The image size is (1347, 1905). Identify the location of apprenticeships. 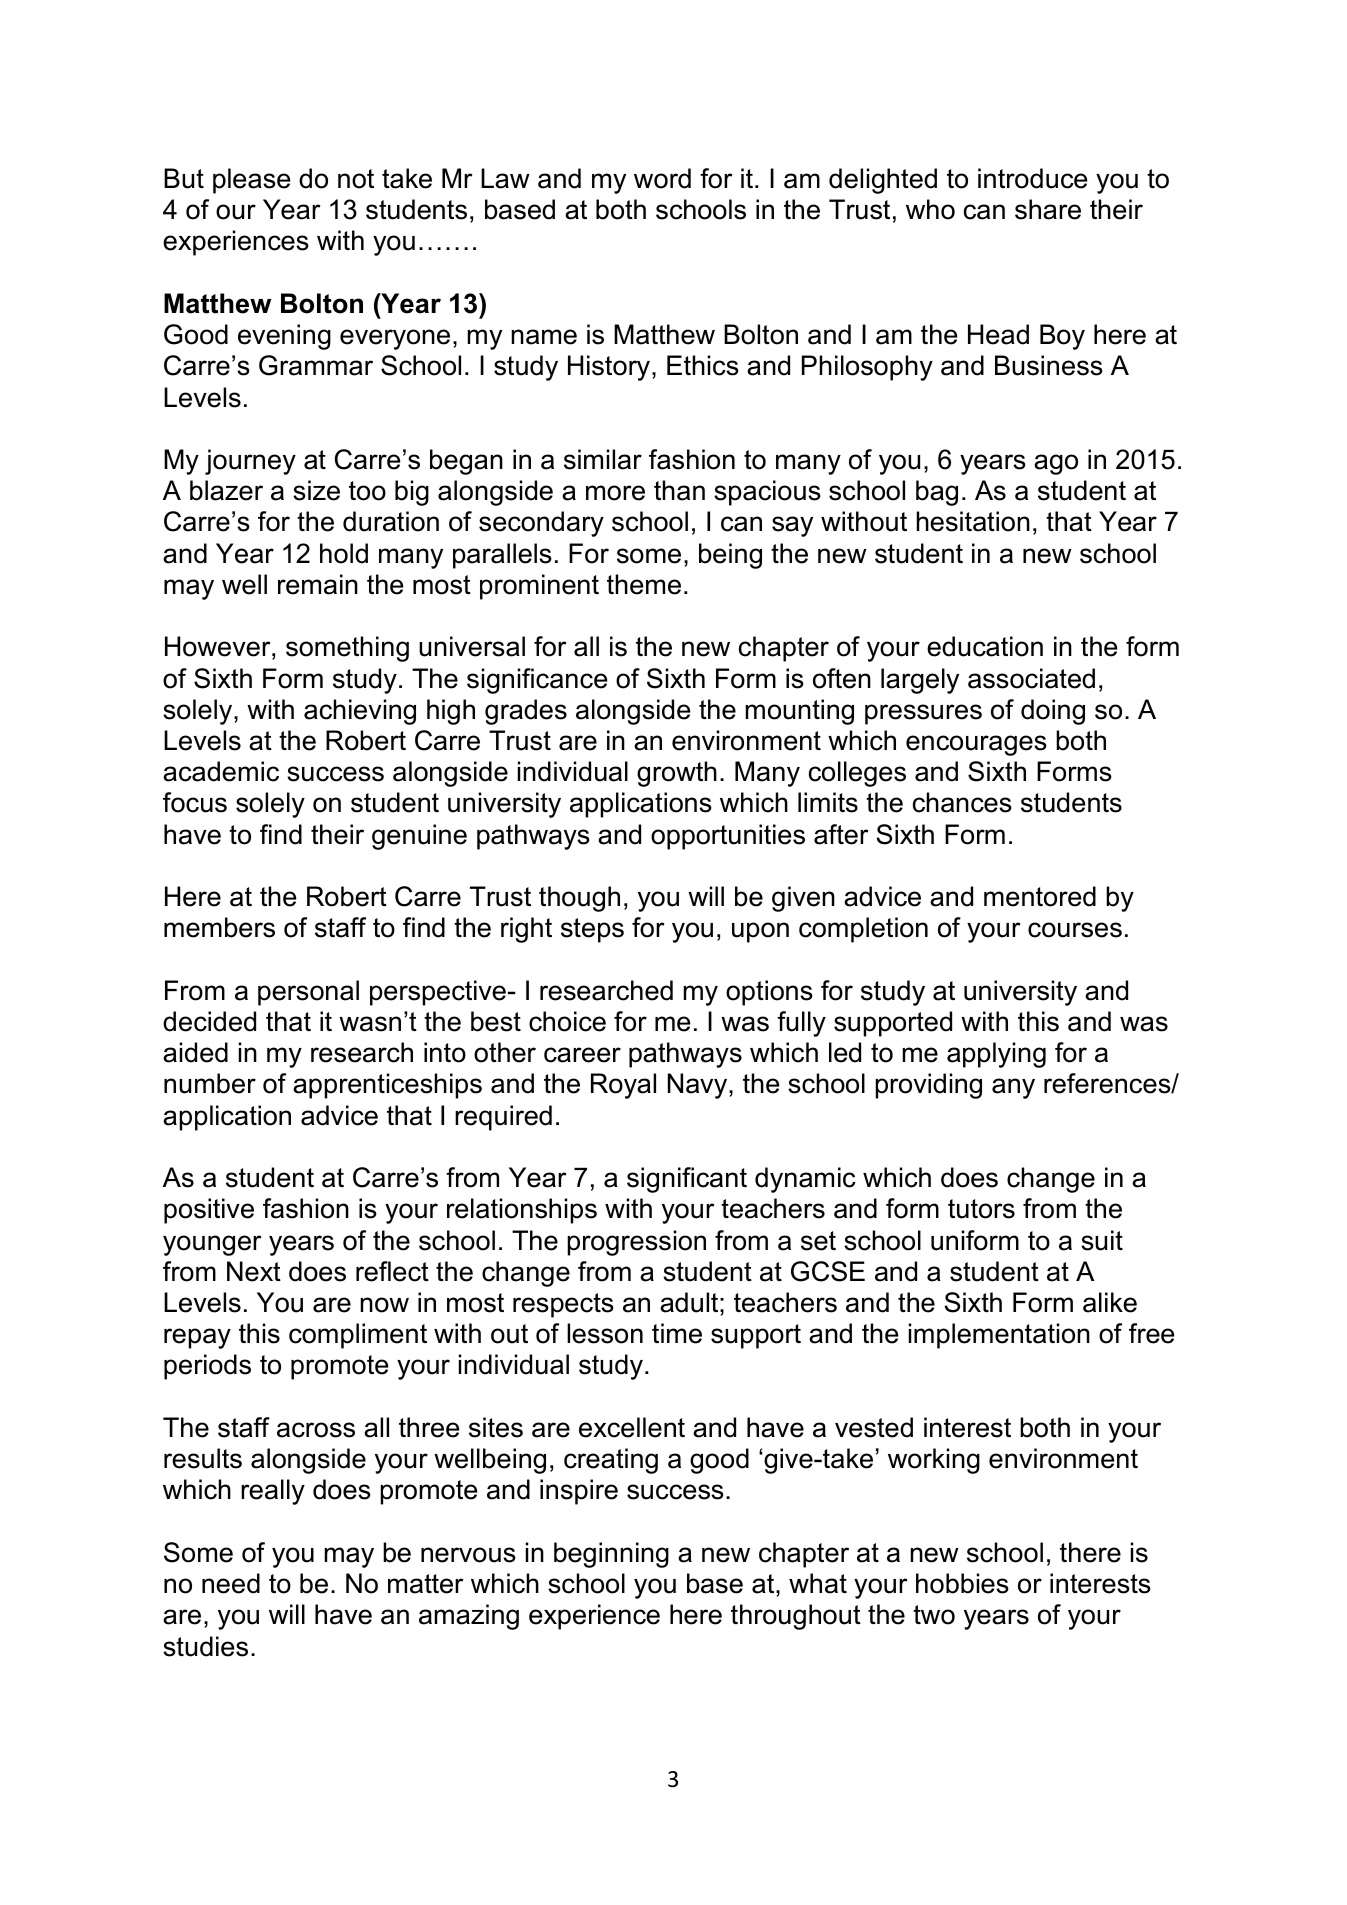
(387, 1086).
